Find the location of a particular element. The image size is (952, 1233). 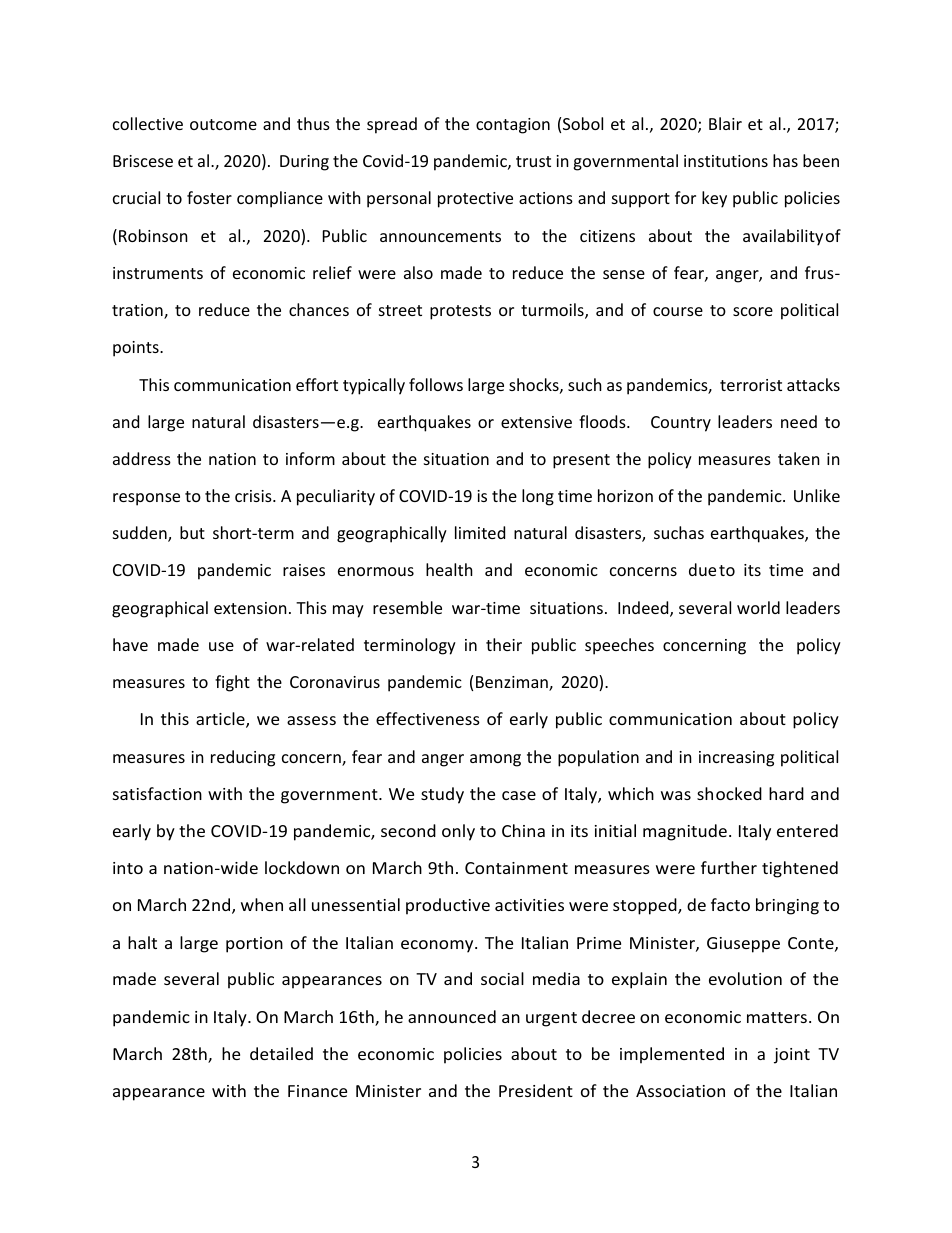

world is located at coordinates (758, 607).
